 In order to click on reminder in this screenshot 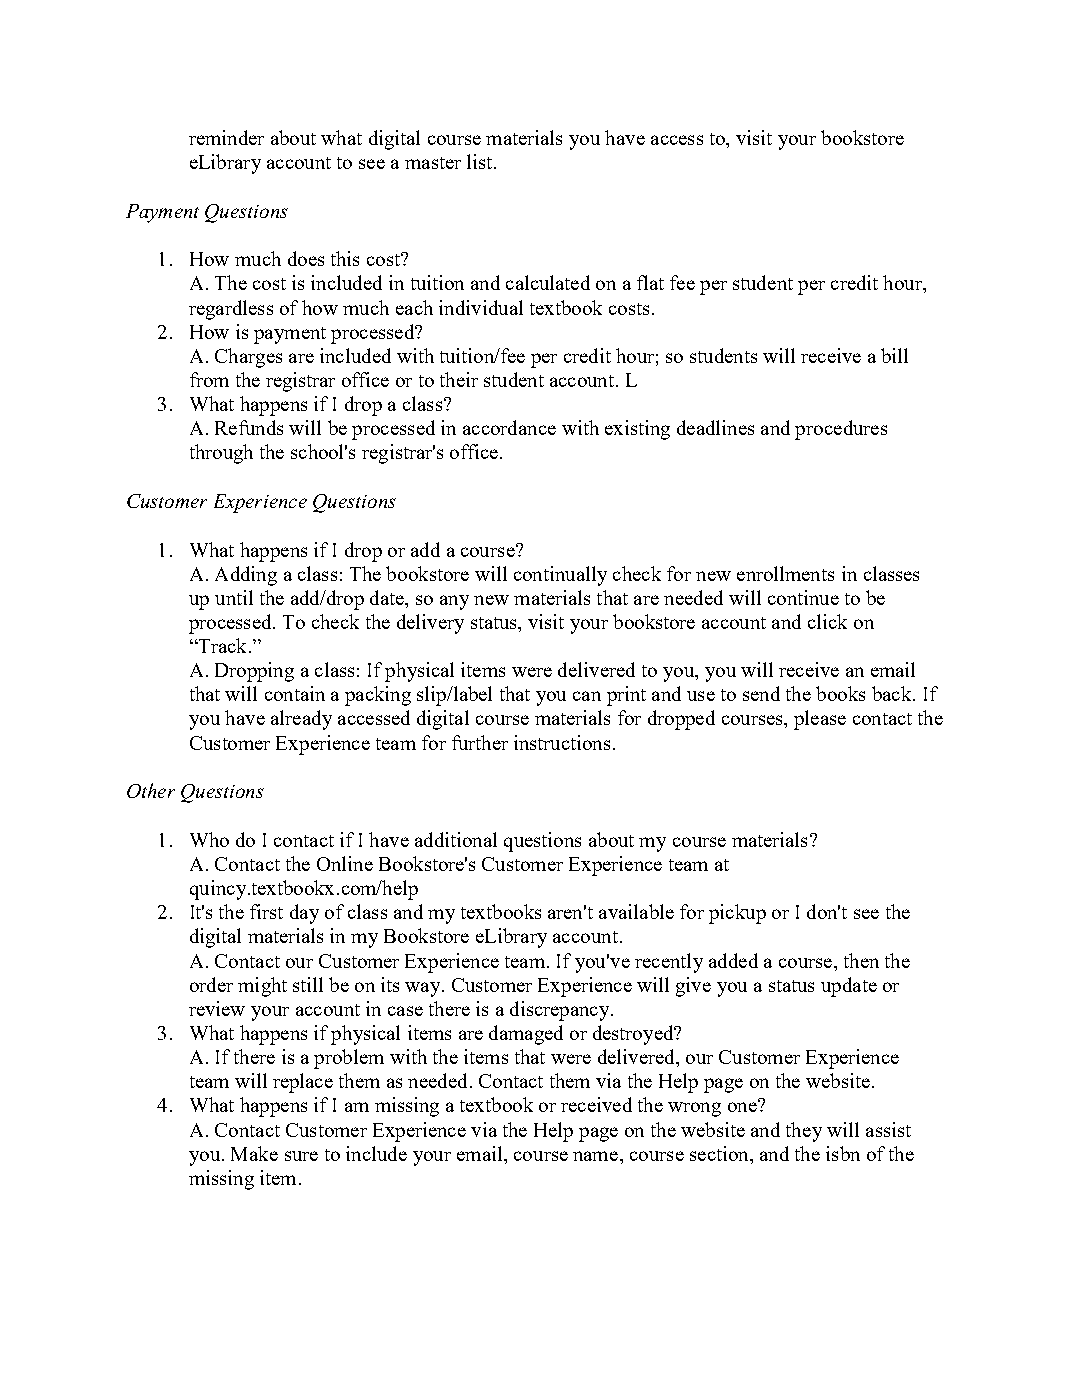, I will do `click(226, 137)`.
